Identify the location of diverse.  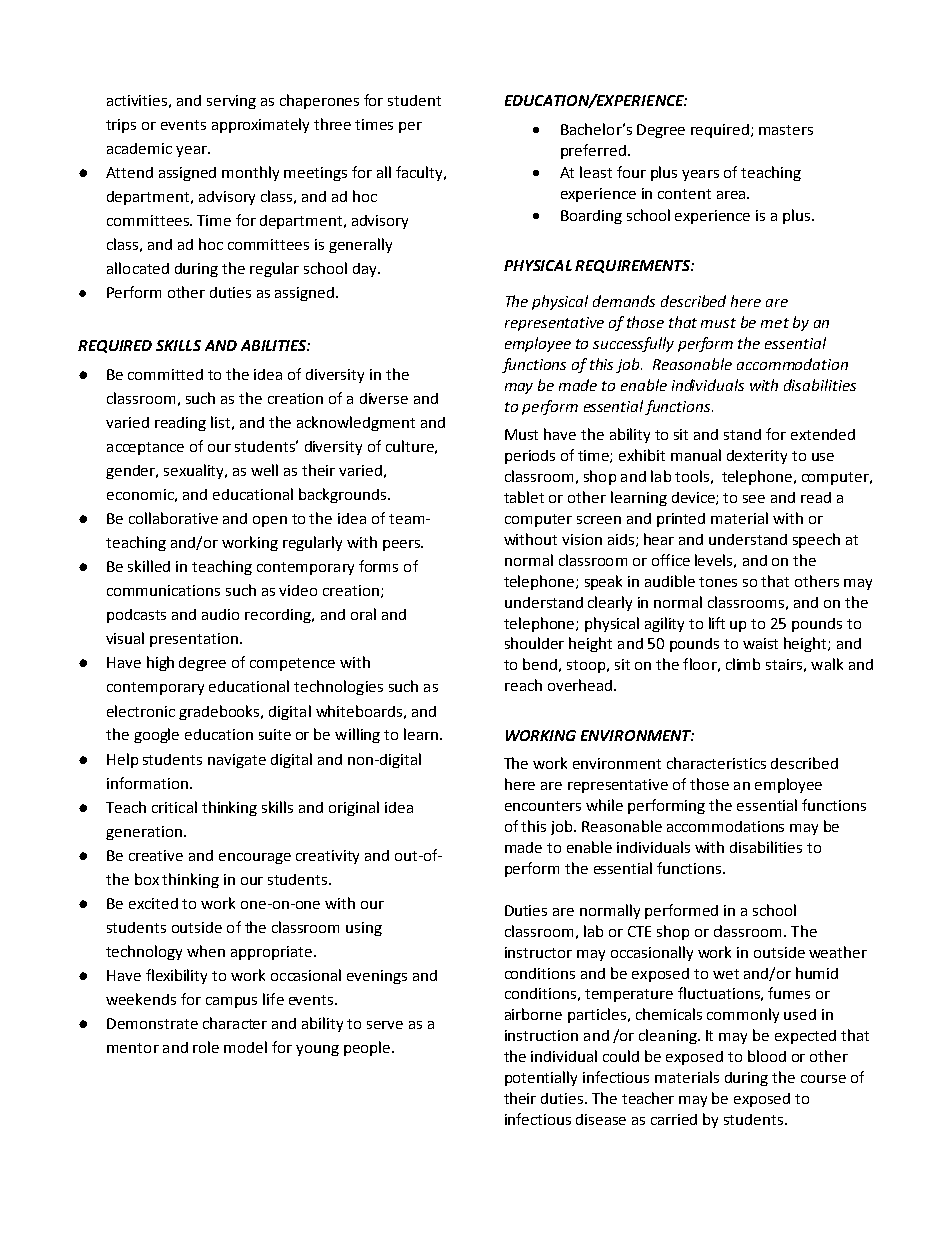
(384, 398).
